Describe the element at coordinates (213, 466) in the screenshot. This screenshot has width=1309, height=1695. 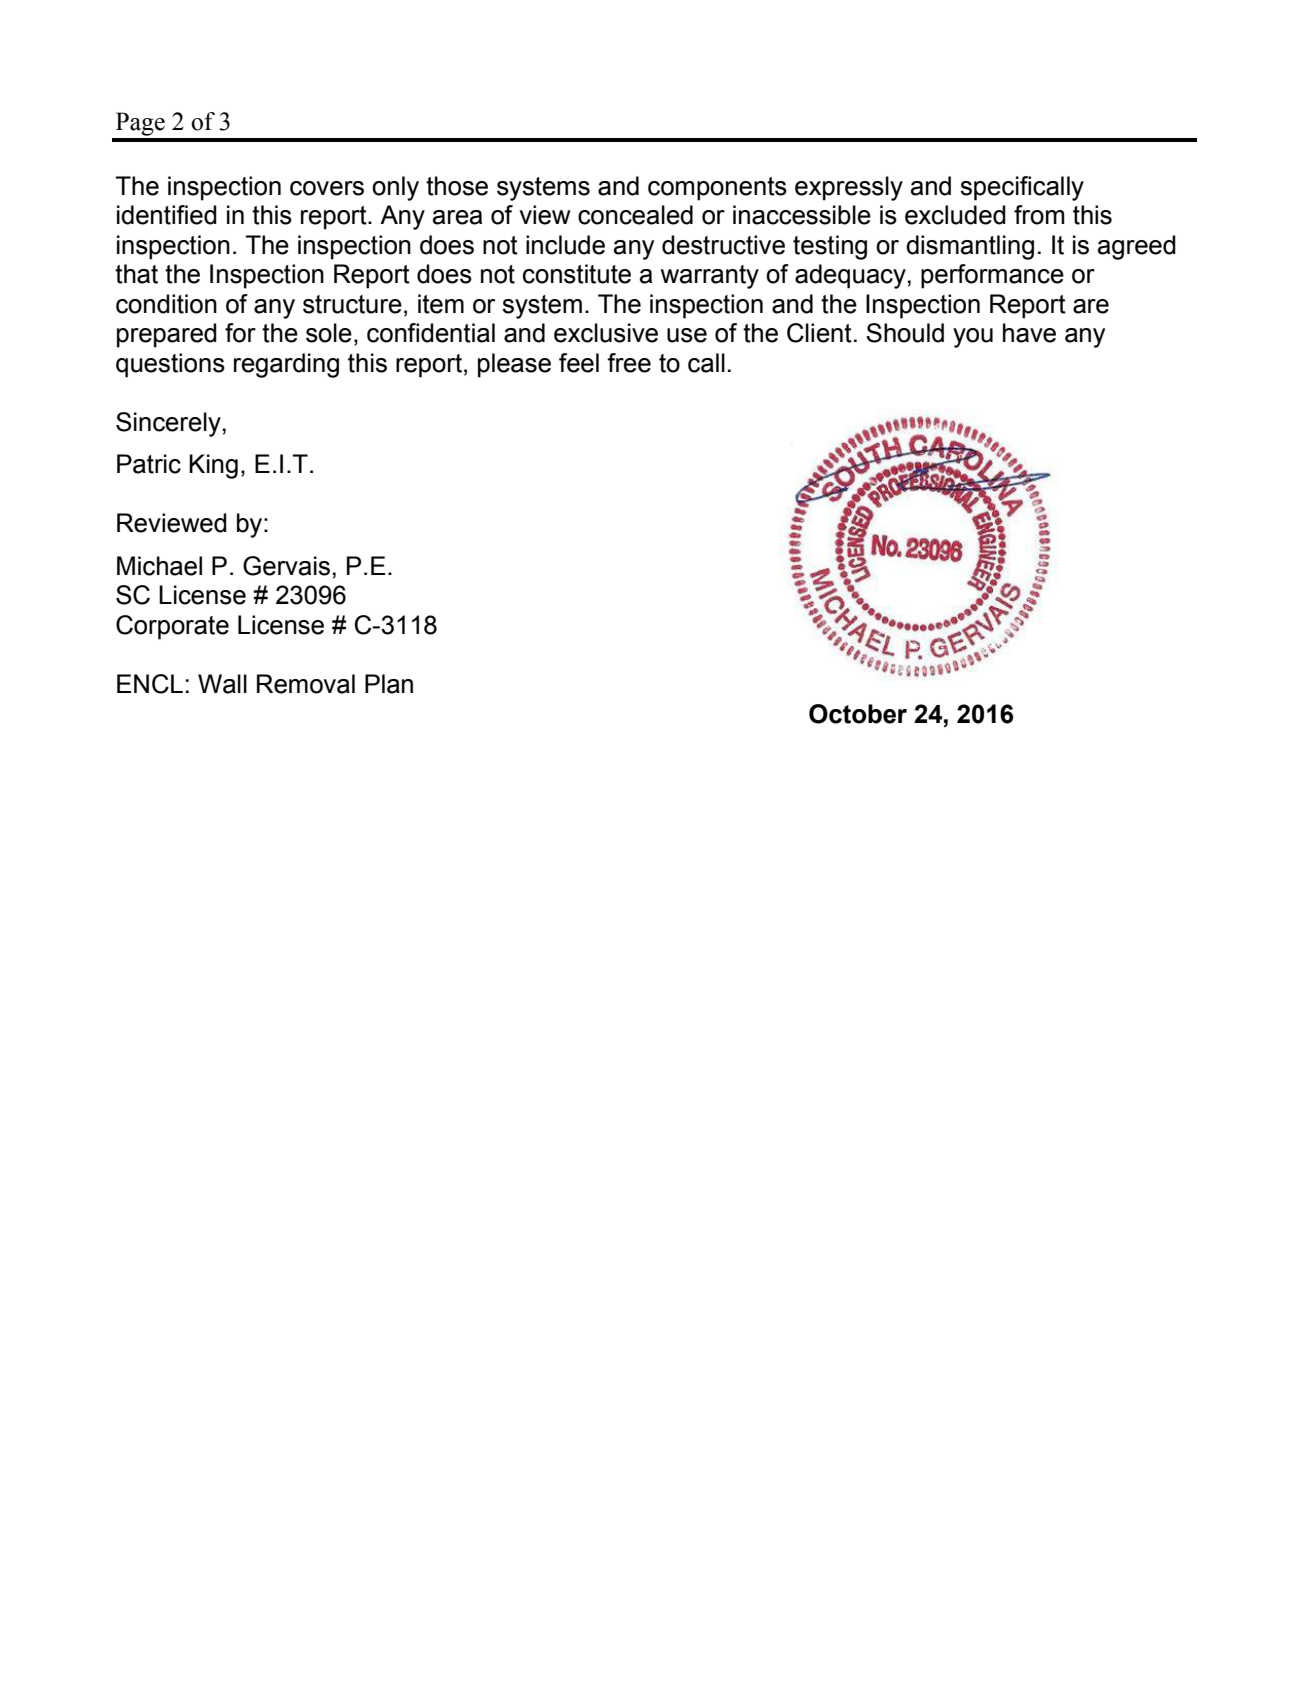
I see `King` at that location.
